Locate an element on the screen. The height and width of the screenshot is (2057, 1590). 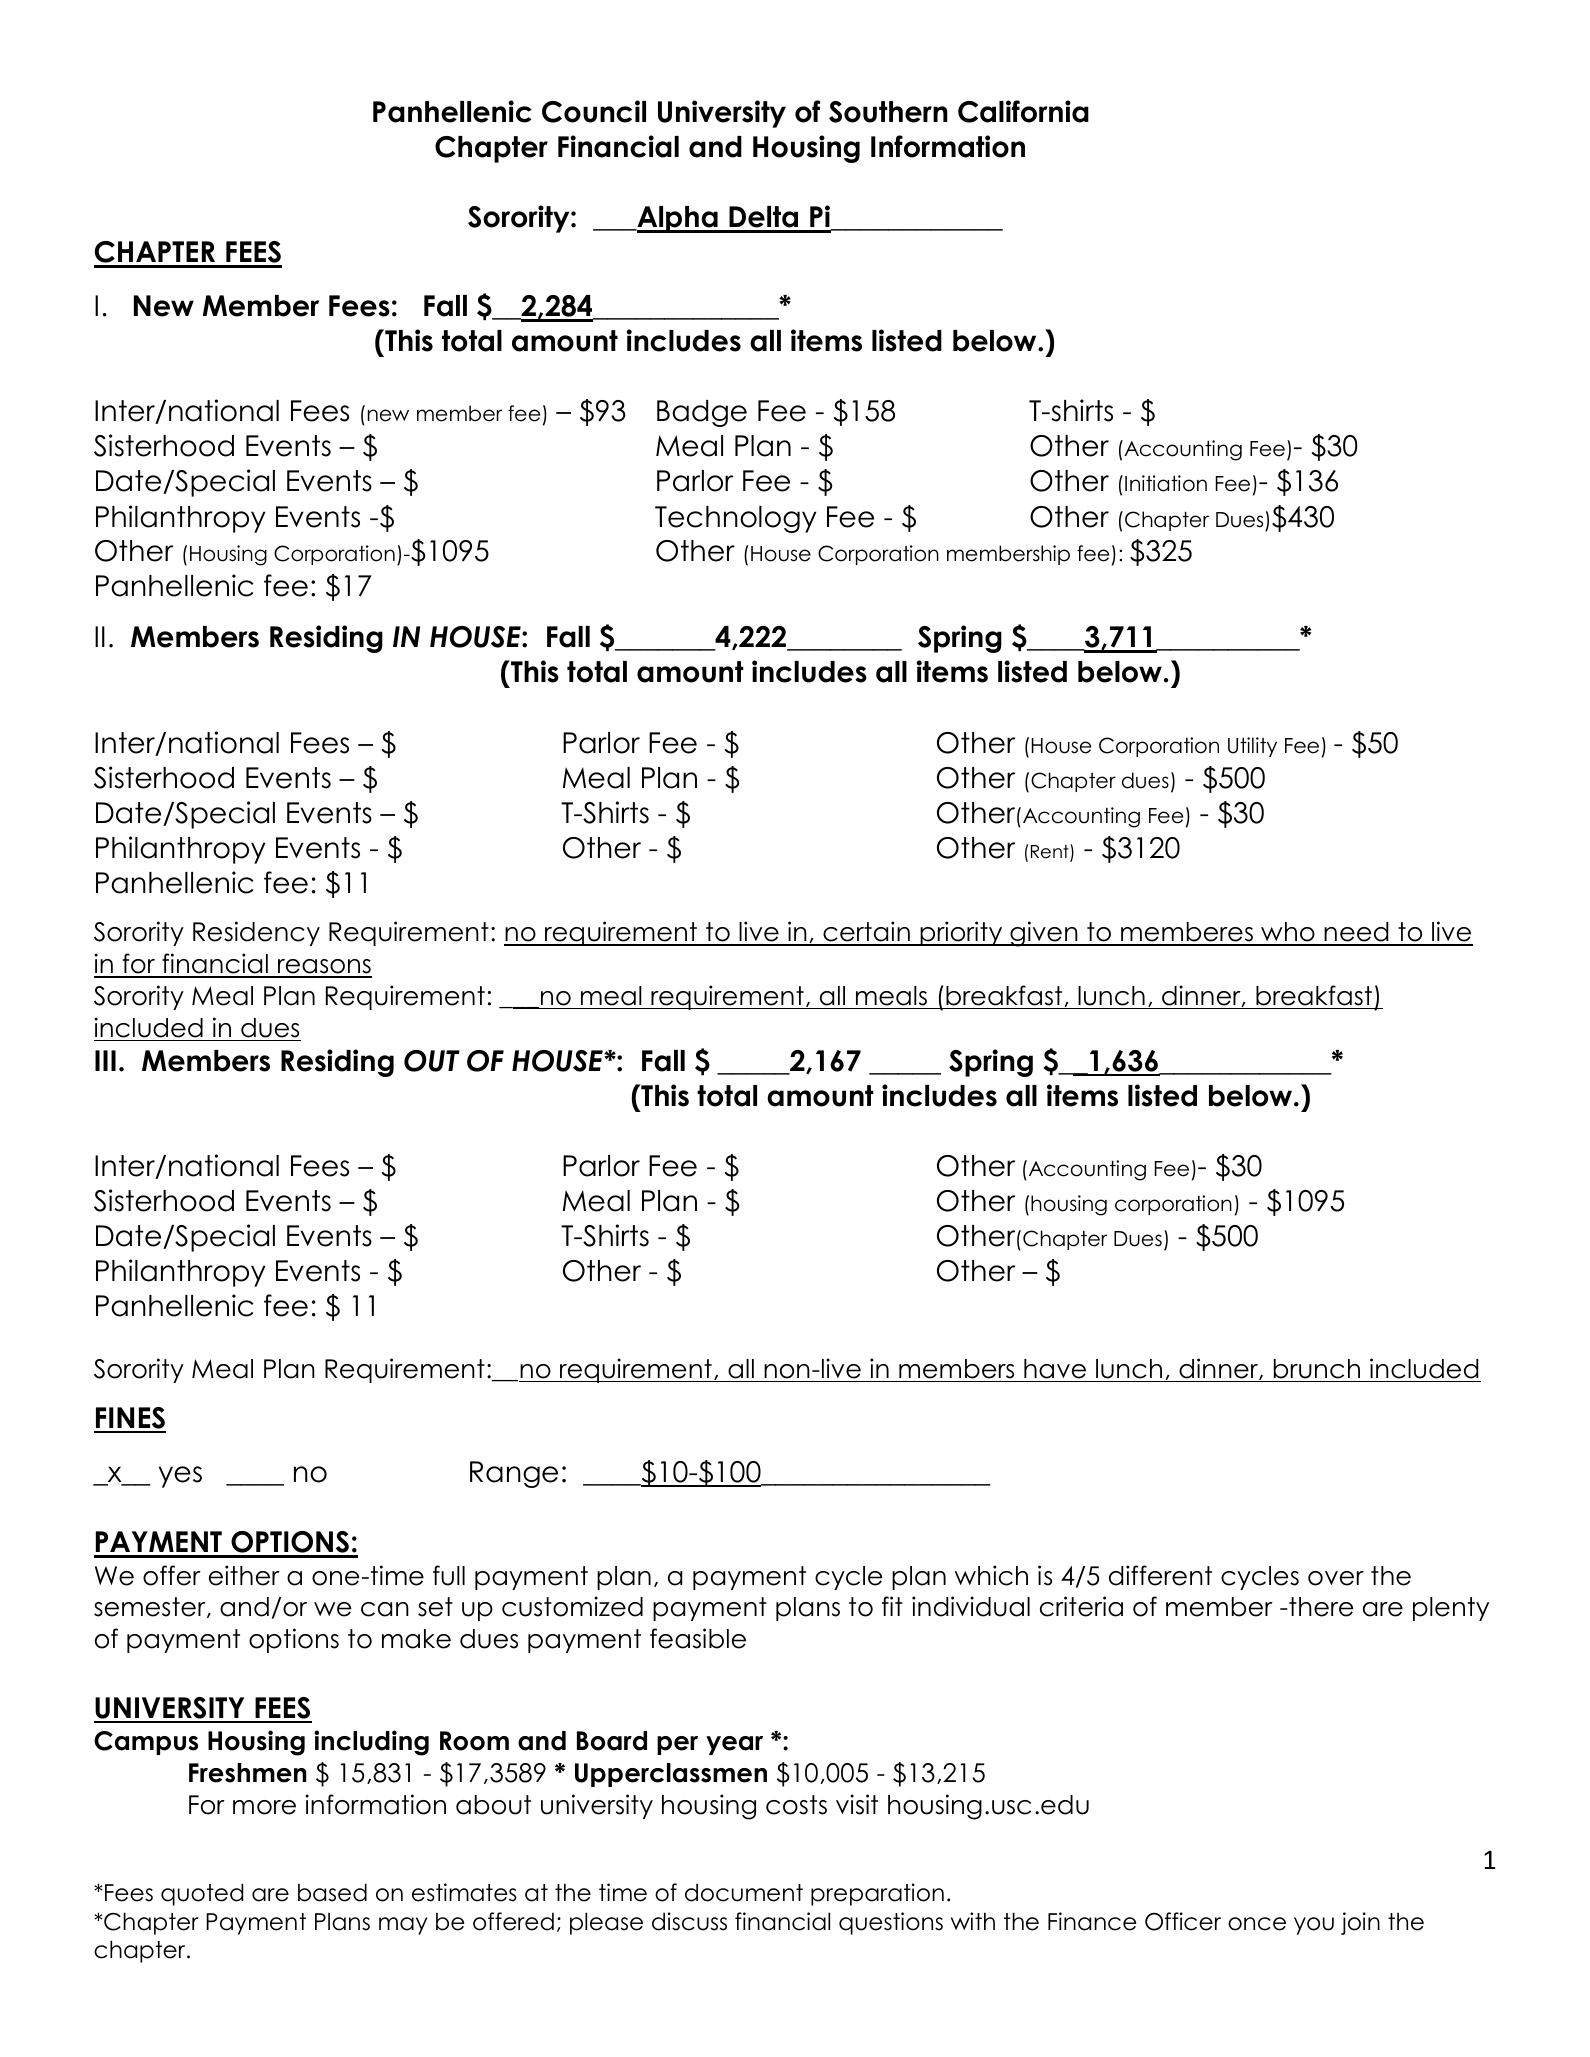
given is located at coordinates (1044, 934).
